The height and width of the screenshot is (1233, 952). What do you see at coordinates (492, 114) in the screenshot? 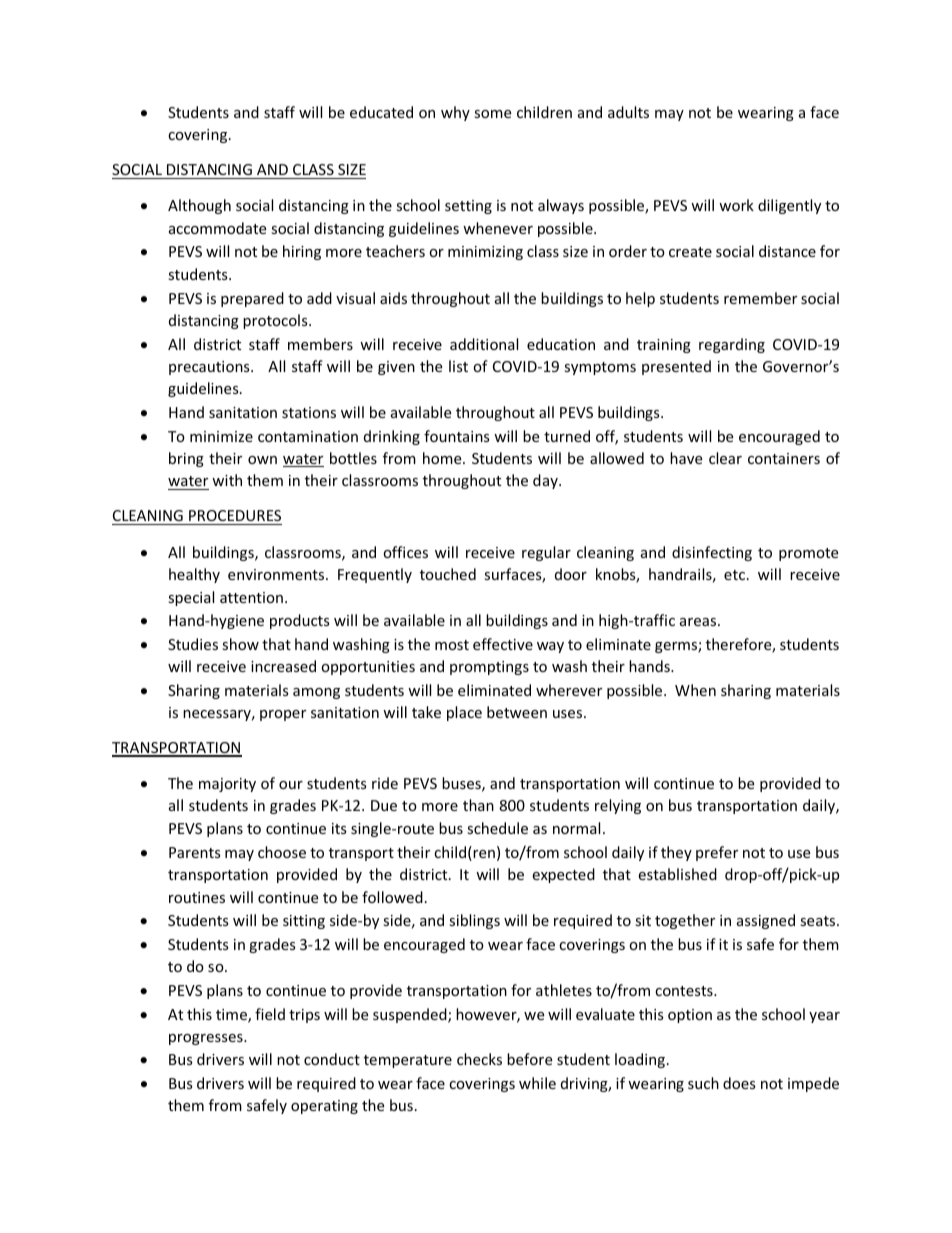
I see `some` at bounding box center [492, 114].
